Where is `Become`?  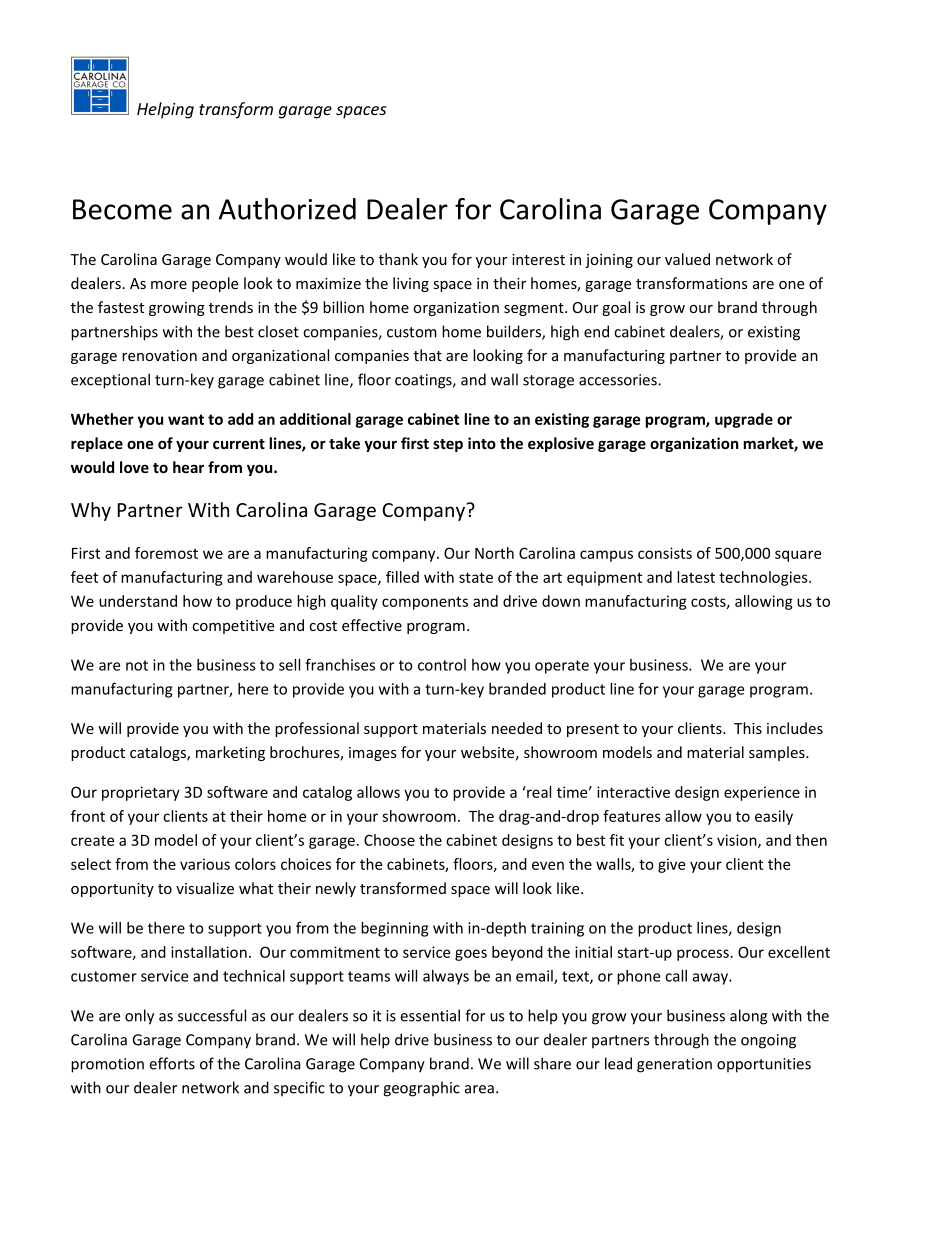 Become is located at coordinates (122, 209).
